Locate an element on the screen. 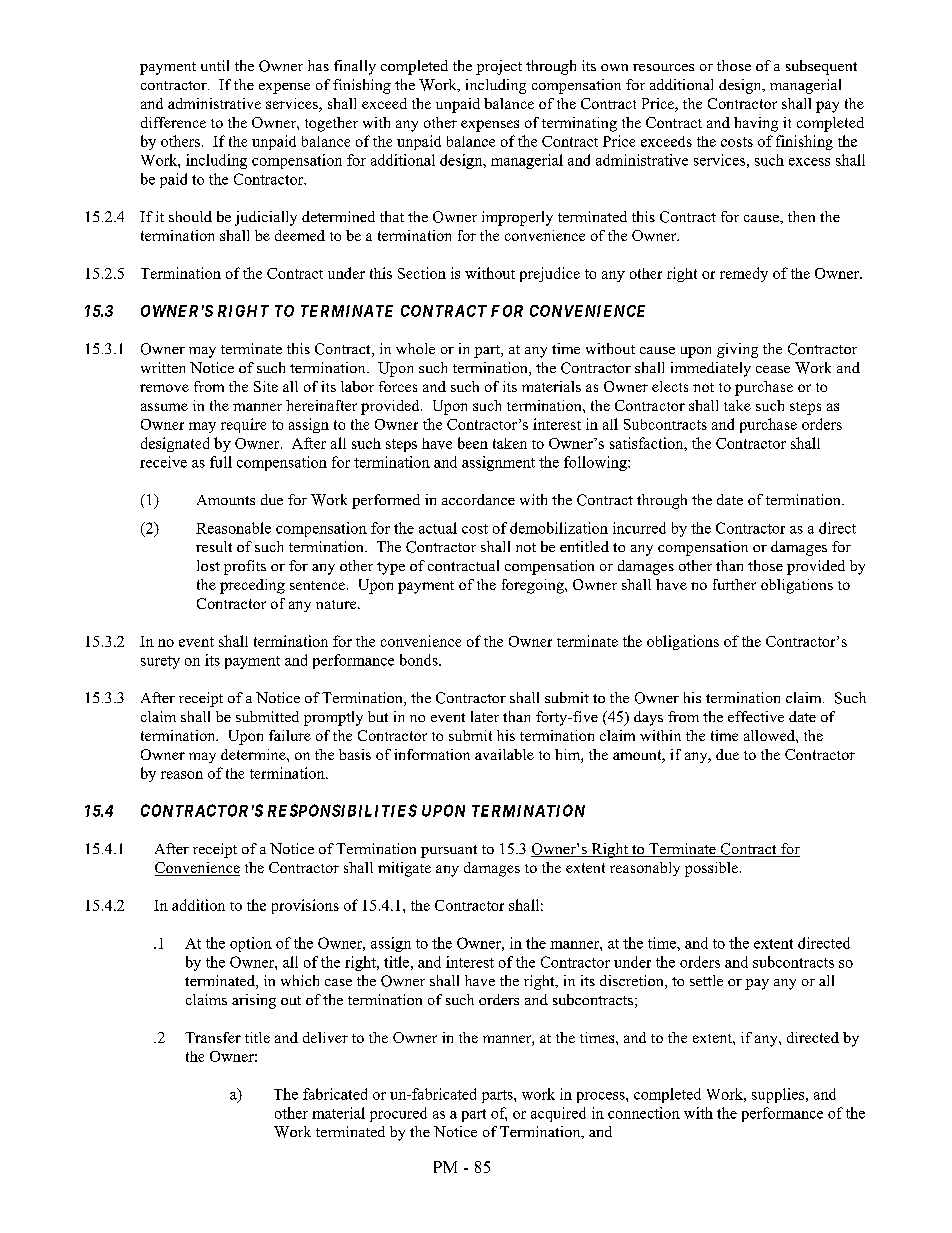  preceding is located at coordinates (252, 586).
